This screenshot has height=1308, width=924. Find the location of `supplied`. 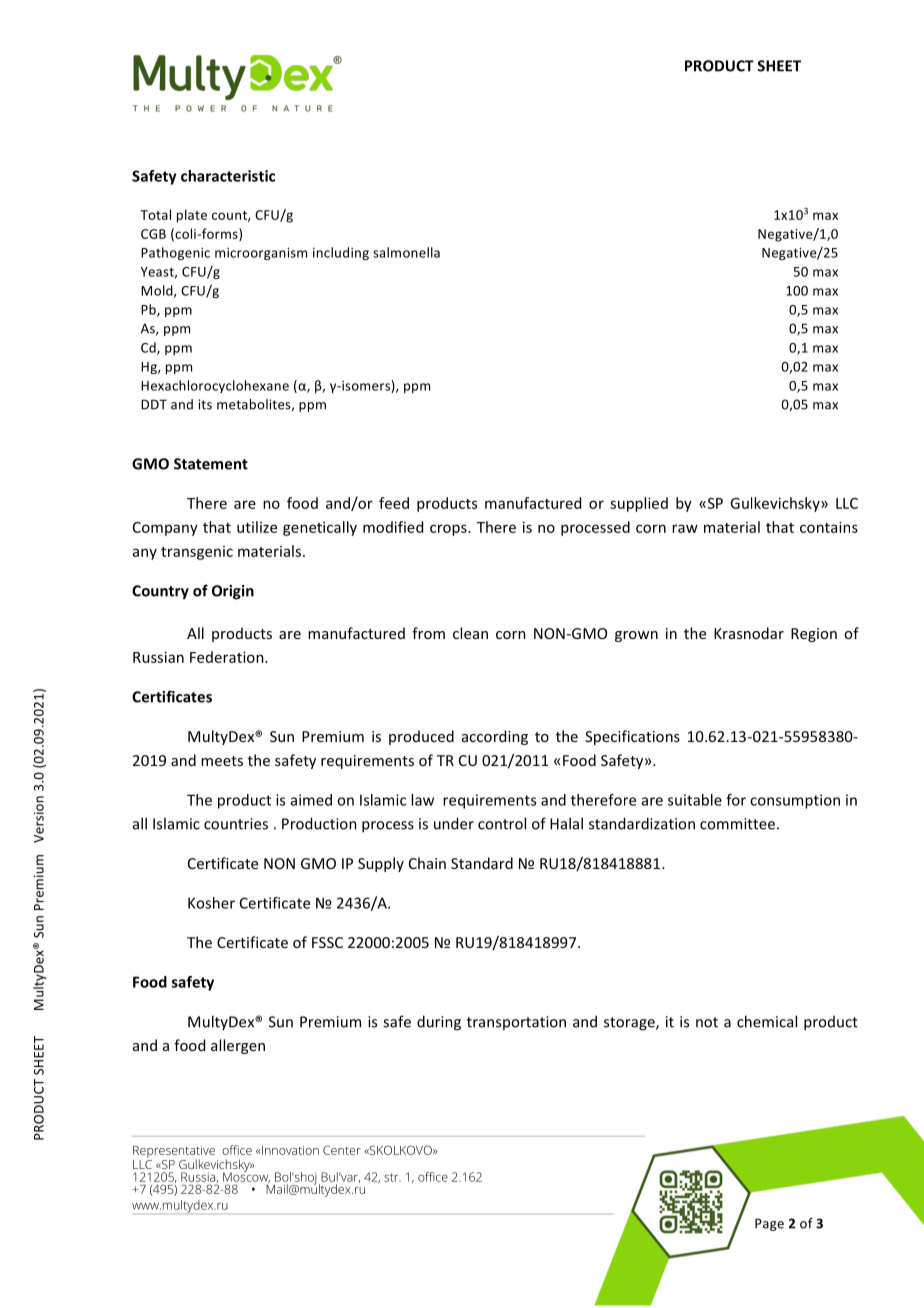

supplied is located at coordinates (639, 504).
